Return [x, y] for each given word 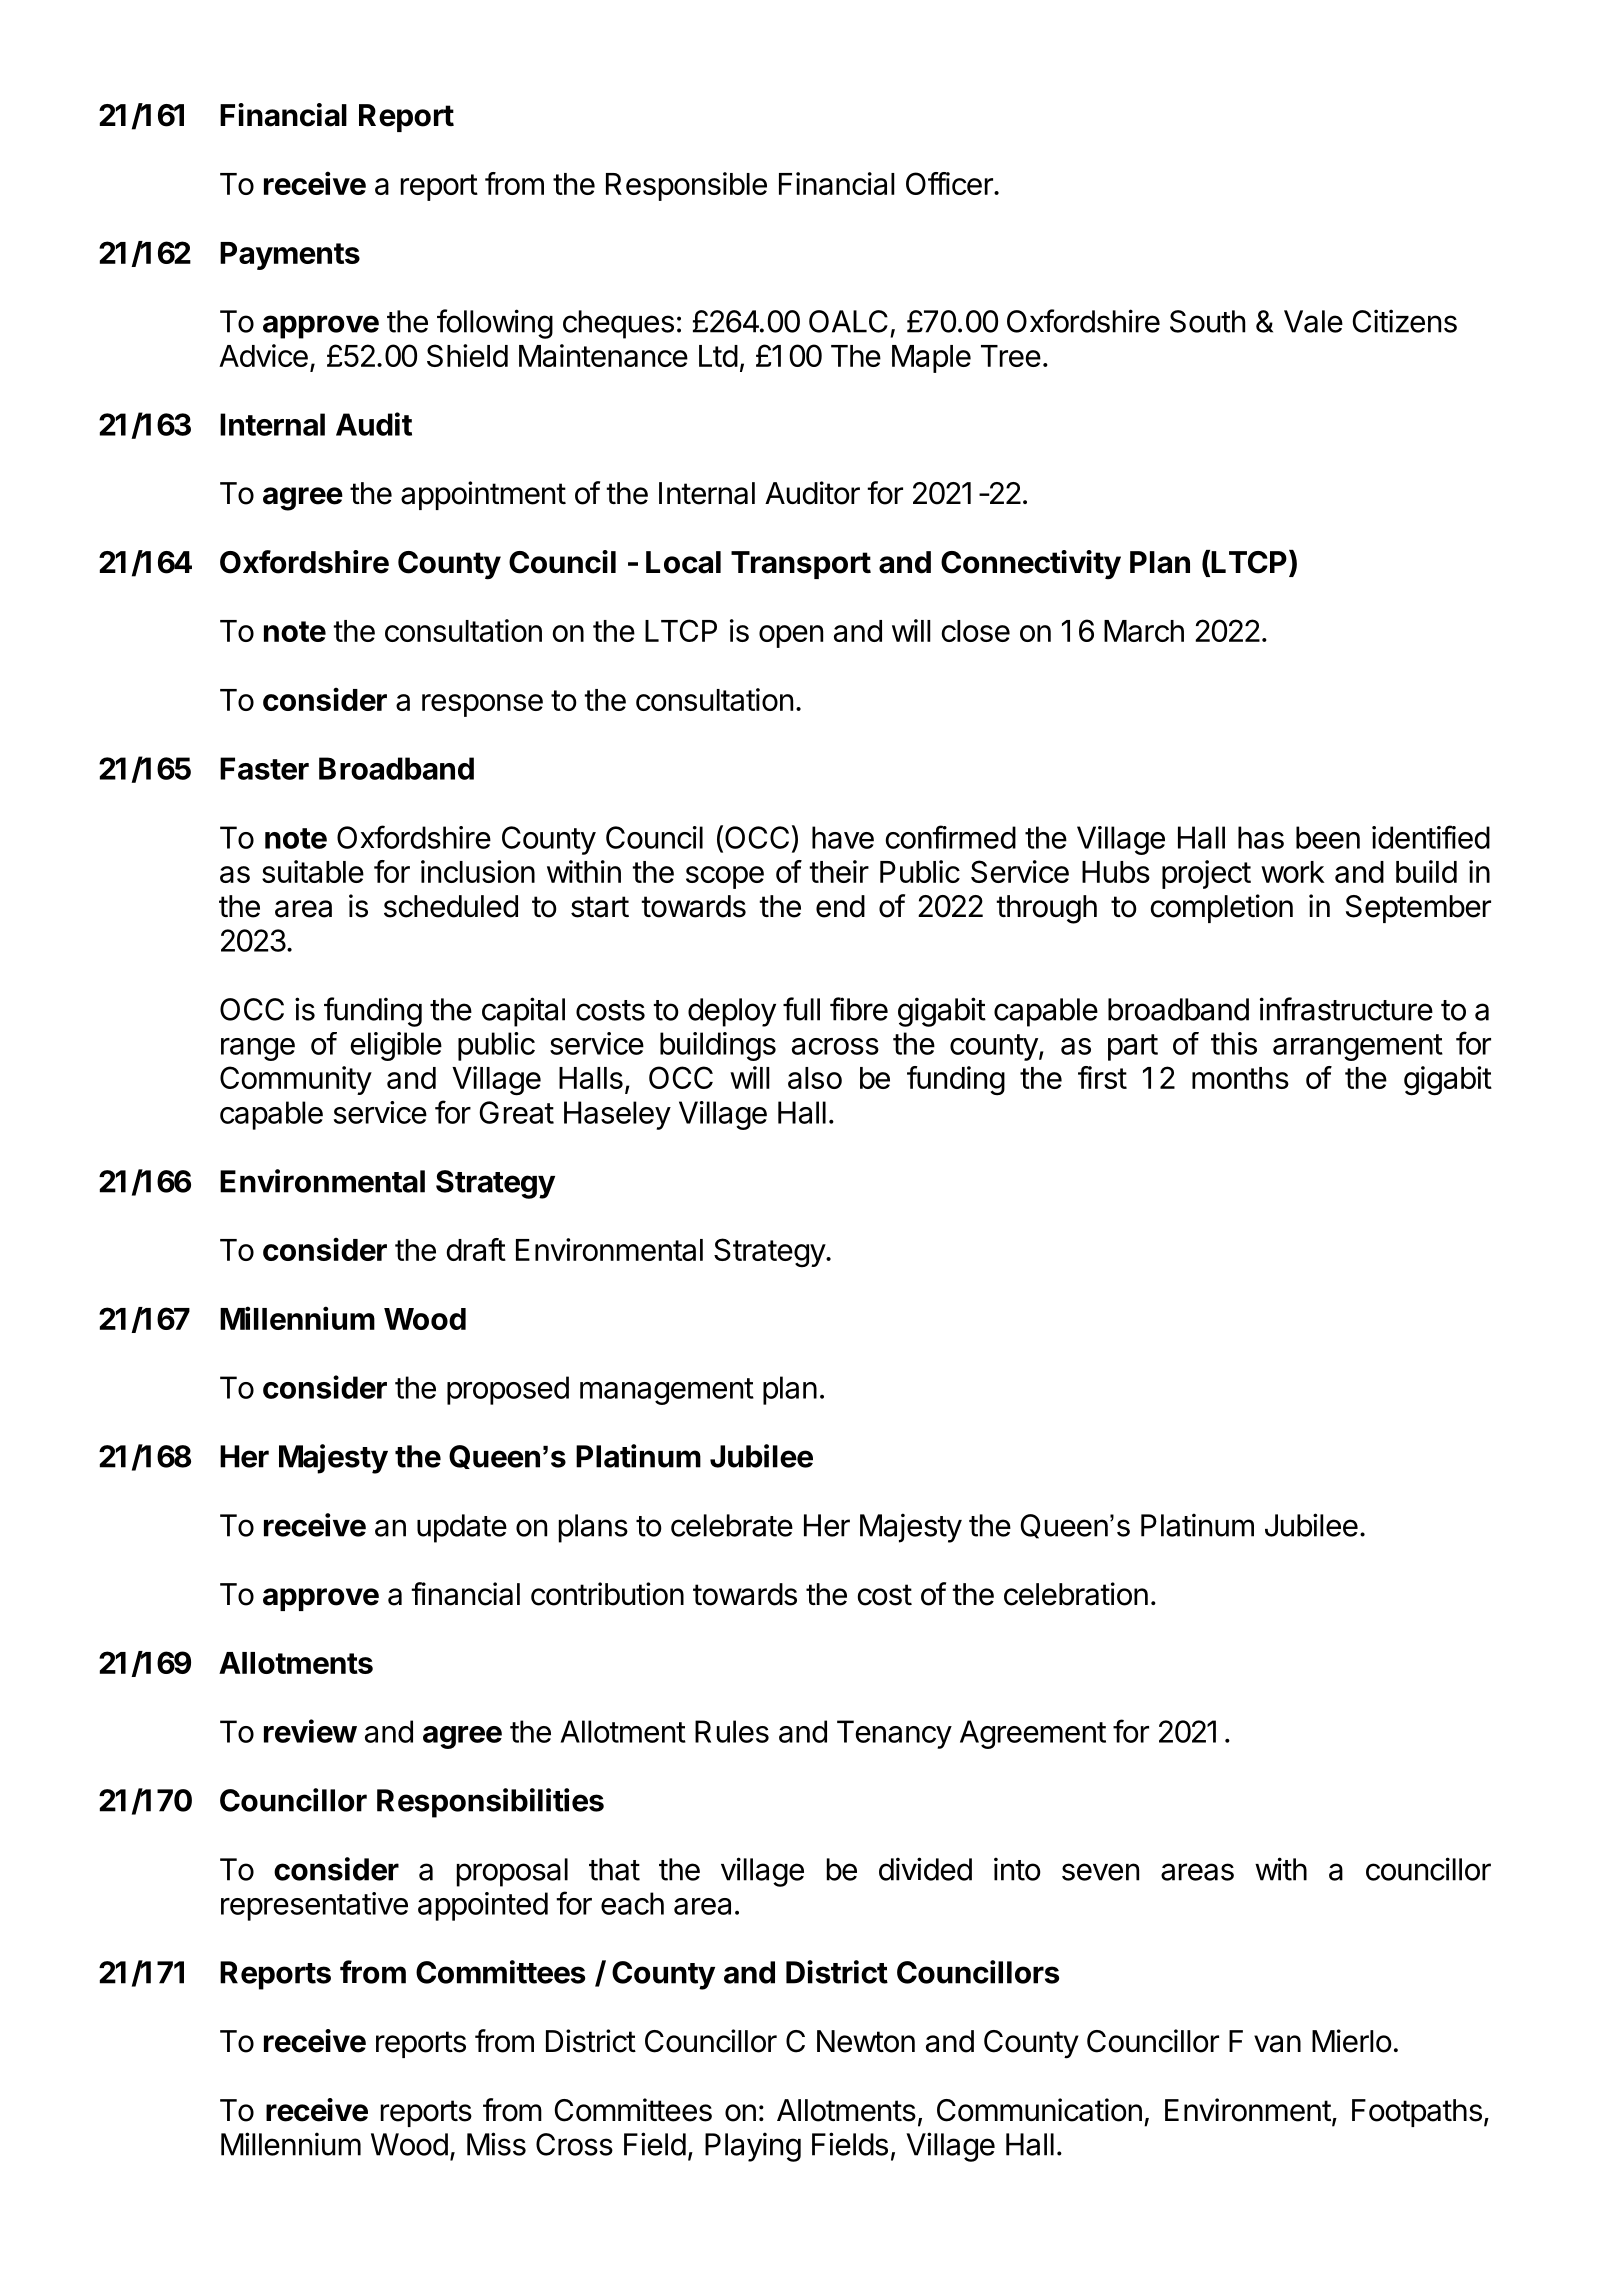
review [310, 1731]
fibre [859, 1009]
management [667, 1391]
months [1240, 1078]
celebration [1076, 1594]
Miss [496, 2144]
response [482, 705]
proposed [508, 1390]
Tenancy [894, 1734]
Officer [950, 183]
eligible [396, 1046]
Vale [1313, 321]
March [1144, 631]
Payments [290, 256]
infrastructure [1346, 1009]
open [791, 636]
